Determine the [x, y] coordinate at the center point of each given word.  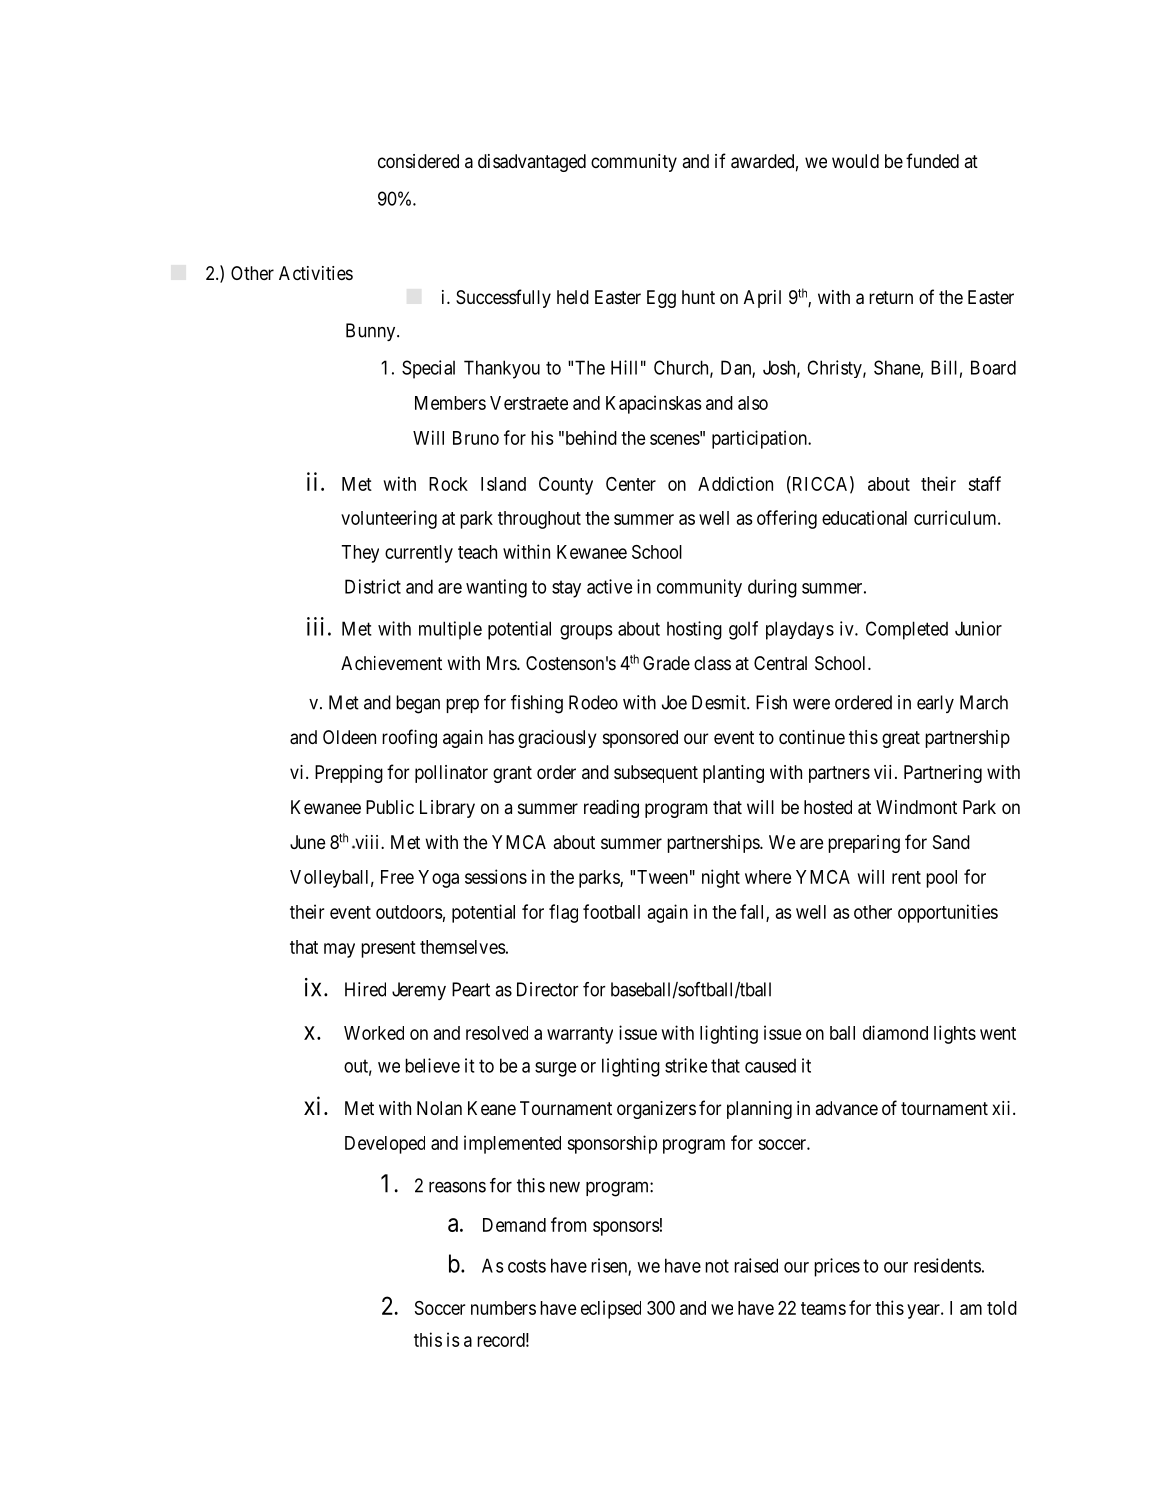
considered [418, 161]
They [360, 554]
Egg [661, 299]
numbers [503, 1308]
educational [864, 517]
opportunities [948, 913]
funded [932, 160]
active [610, 586]
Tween [662, 877]
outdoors [409, 912]
